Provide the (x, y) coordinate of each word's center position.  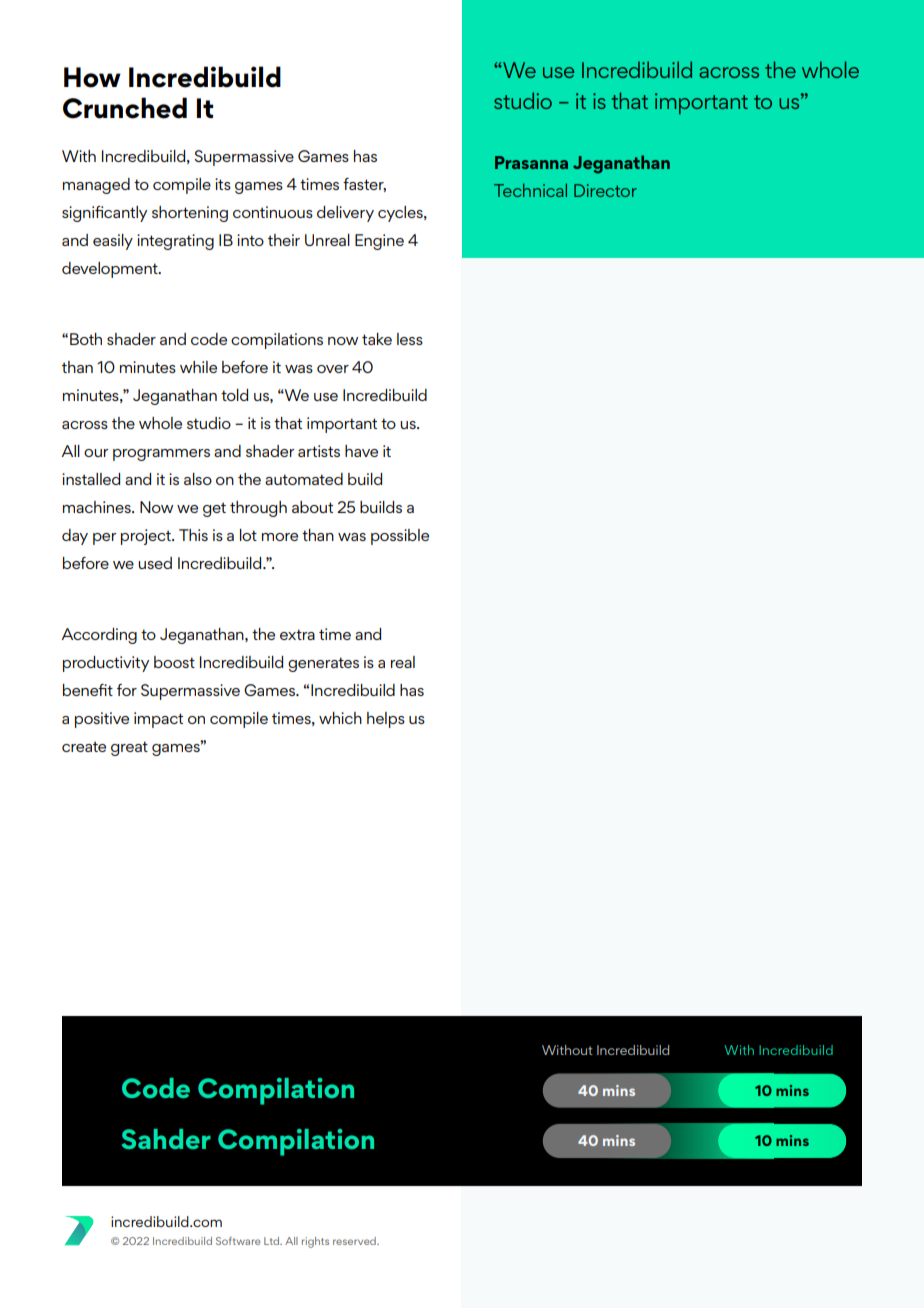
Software (238, 1241)
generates (323, 664)
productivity (106, 664)
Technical (530, 190)
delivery (345, 214)
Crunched (125, 108)
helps (386, 720)
